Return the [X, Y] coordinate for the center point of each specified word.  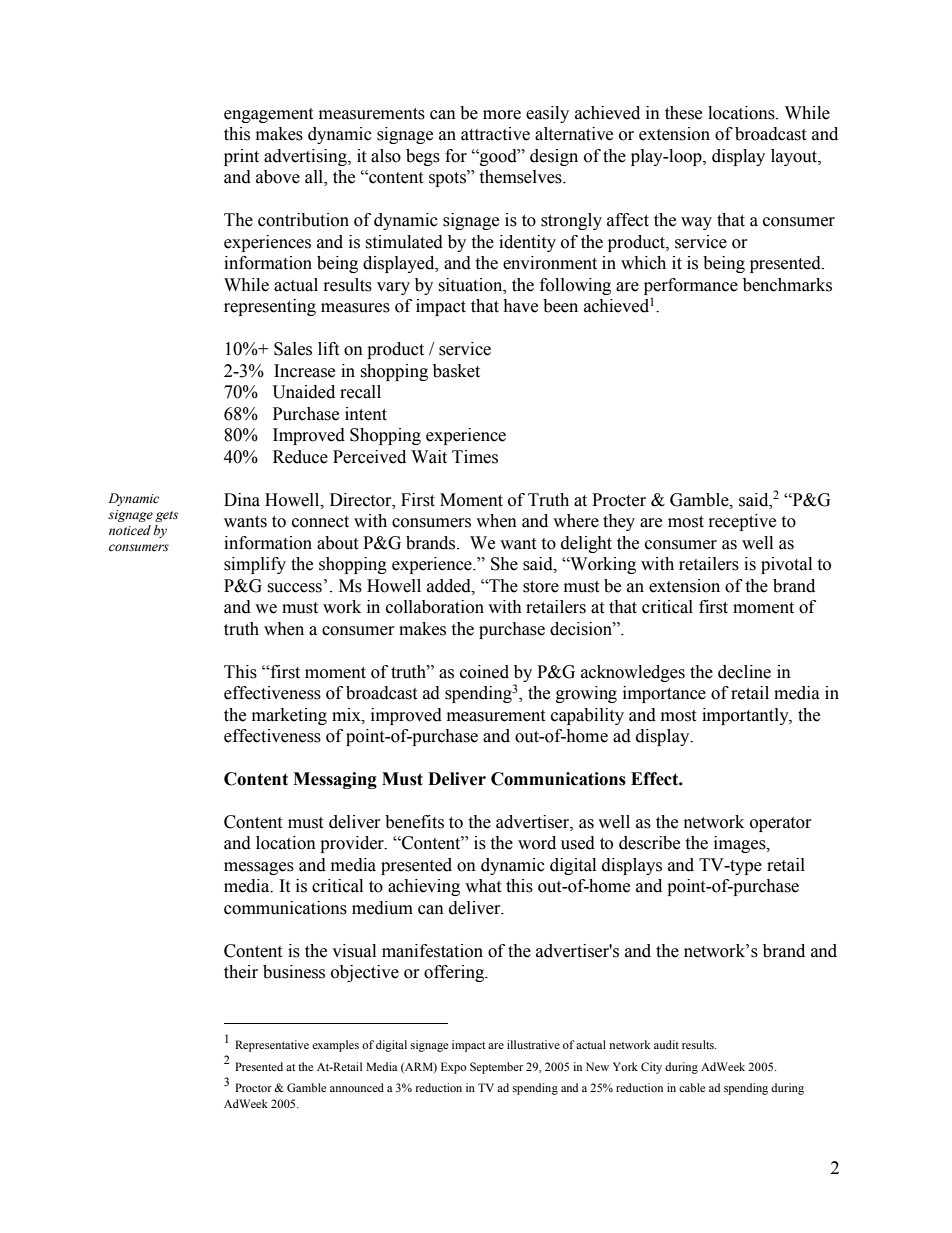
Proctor [253, 1087]
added [450, 586]
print [241, 157]
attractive [495, 134]
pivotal [786, 565]
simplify [255, 565]
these [683, 113]
